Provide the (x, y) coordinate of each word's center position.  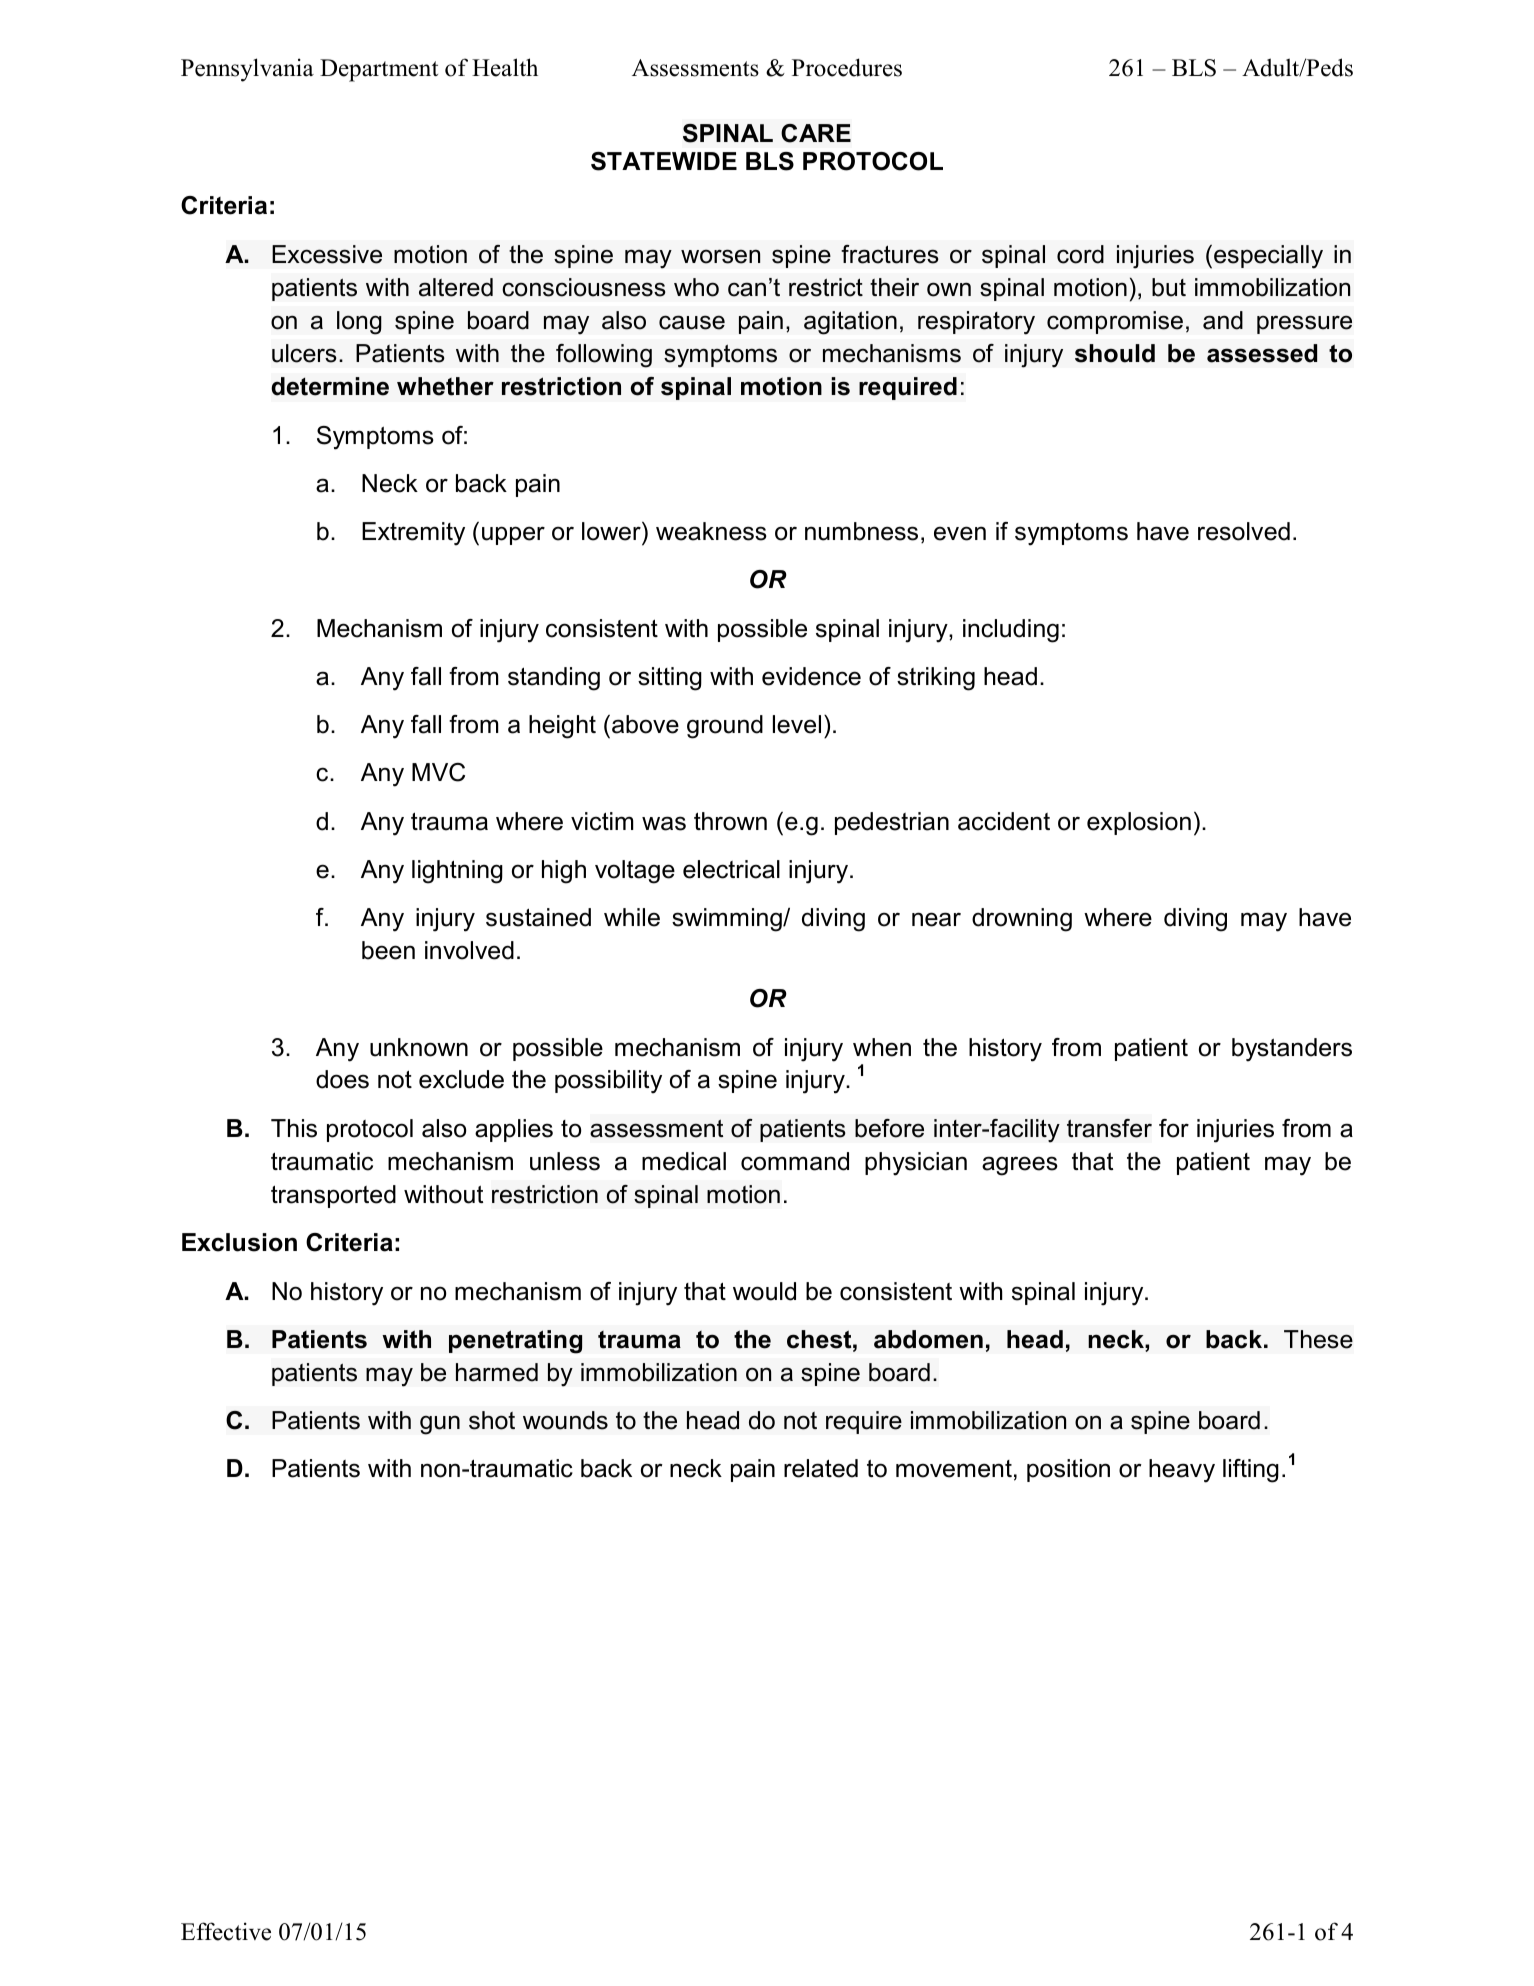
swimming (728, 920)
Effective (226, 1931)
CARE (816, 133)
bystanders (1292, 1050)
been (388, 950)
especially (1268, 257)
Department (379, 70)
